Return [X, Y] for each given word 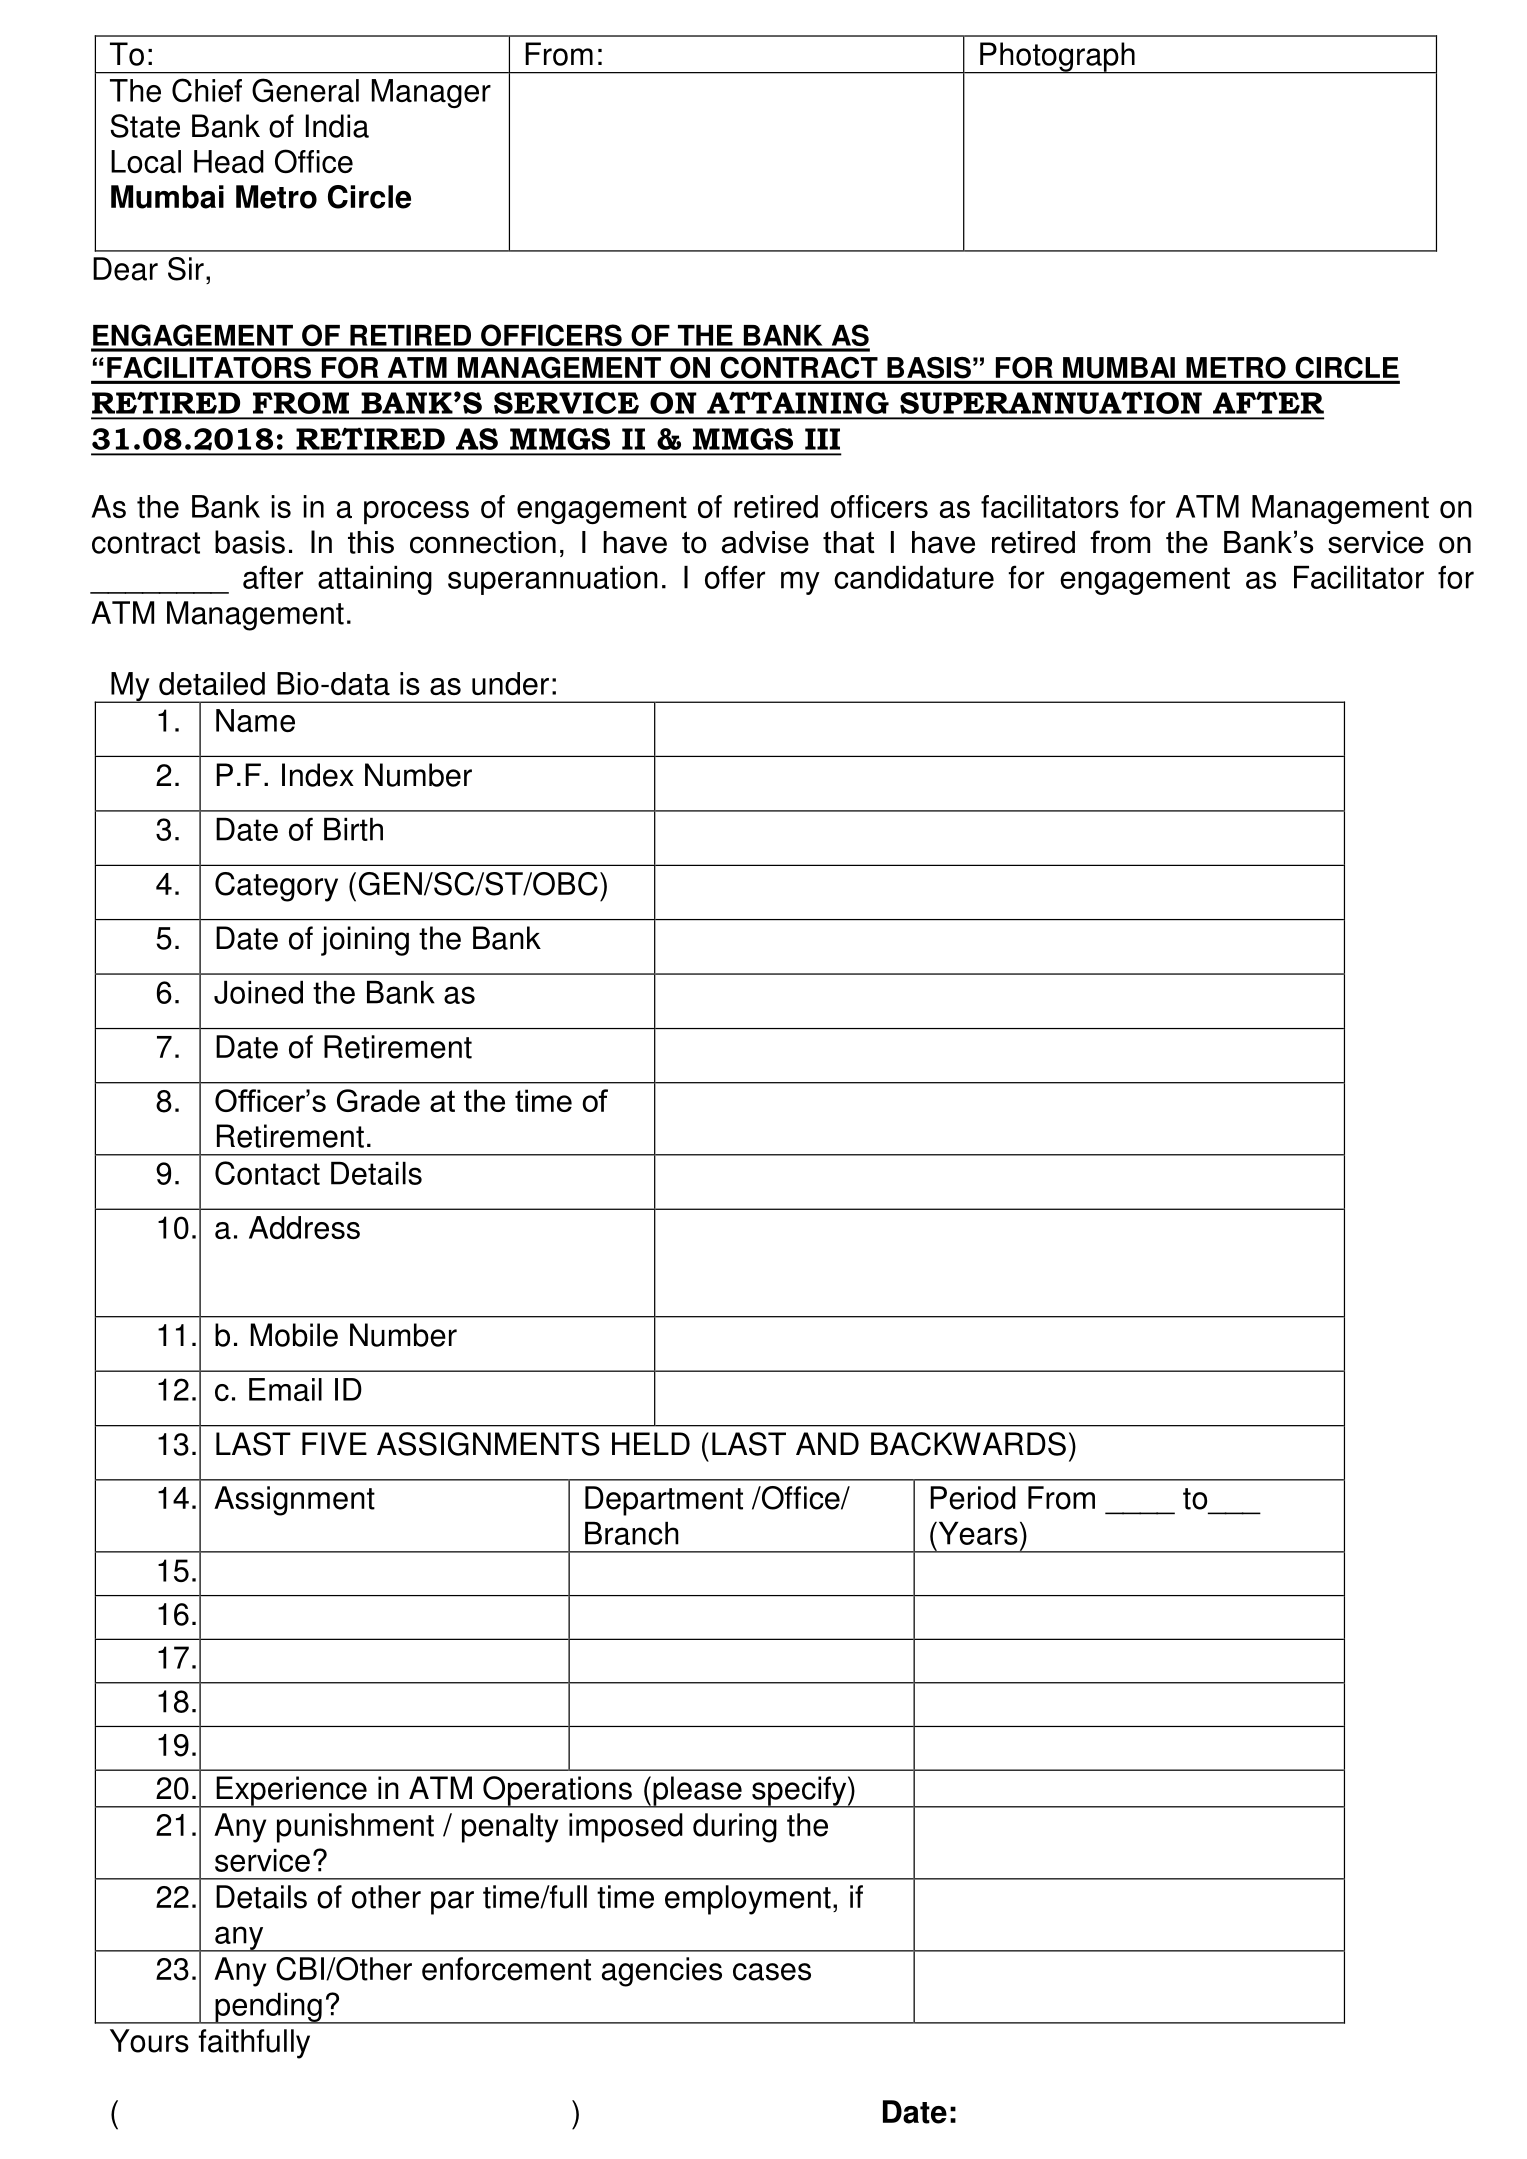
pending [268, 2008]
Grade [378, 1100]
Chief [207, 90]
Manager [431, 93]
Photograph [1057, 58]
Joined [258, 992]
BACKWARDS [968, 1444]
